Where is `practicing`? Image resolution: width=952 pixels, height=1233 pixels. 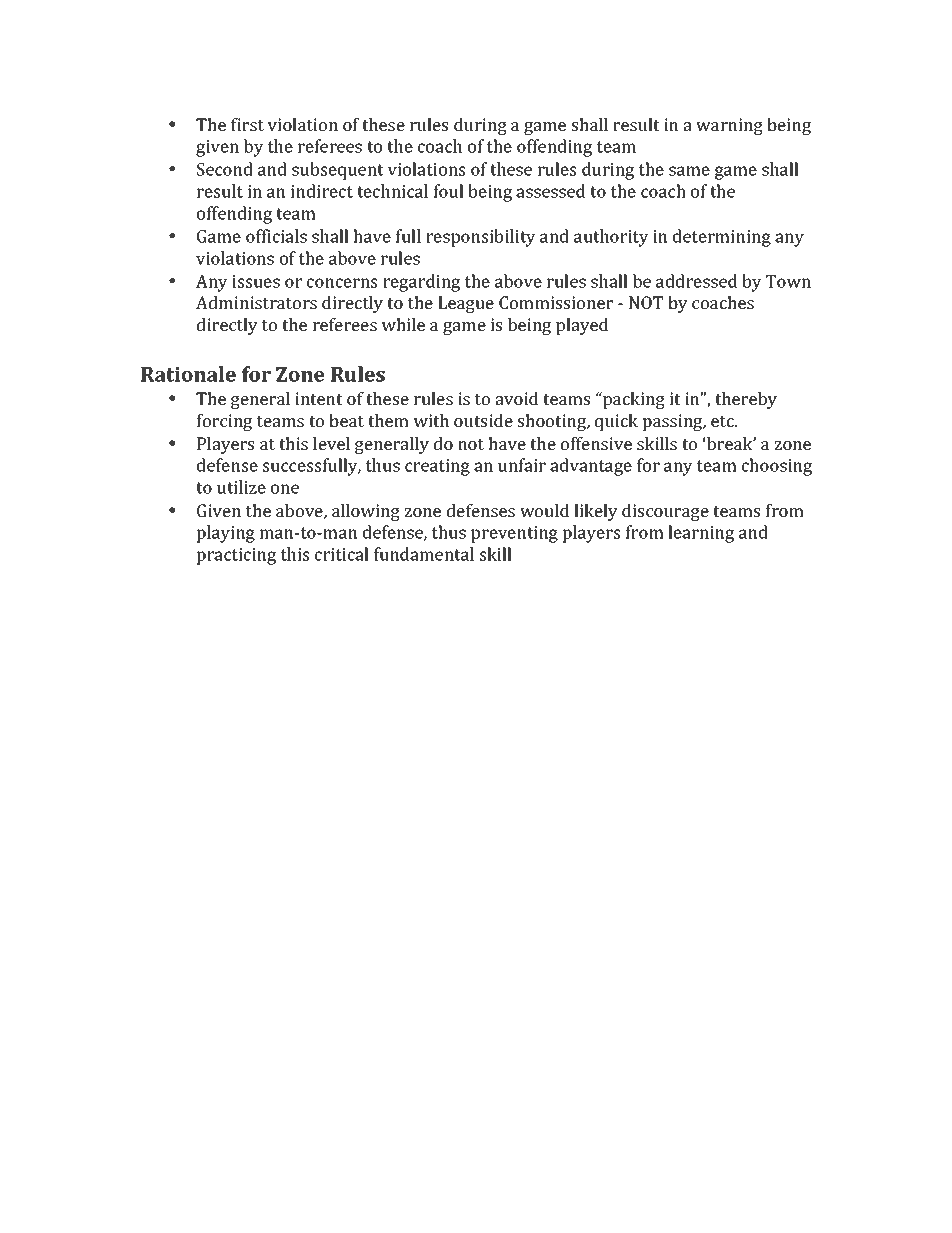
practicing is located at coordinates (236, 556).
